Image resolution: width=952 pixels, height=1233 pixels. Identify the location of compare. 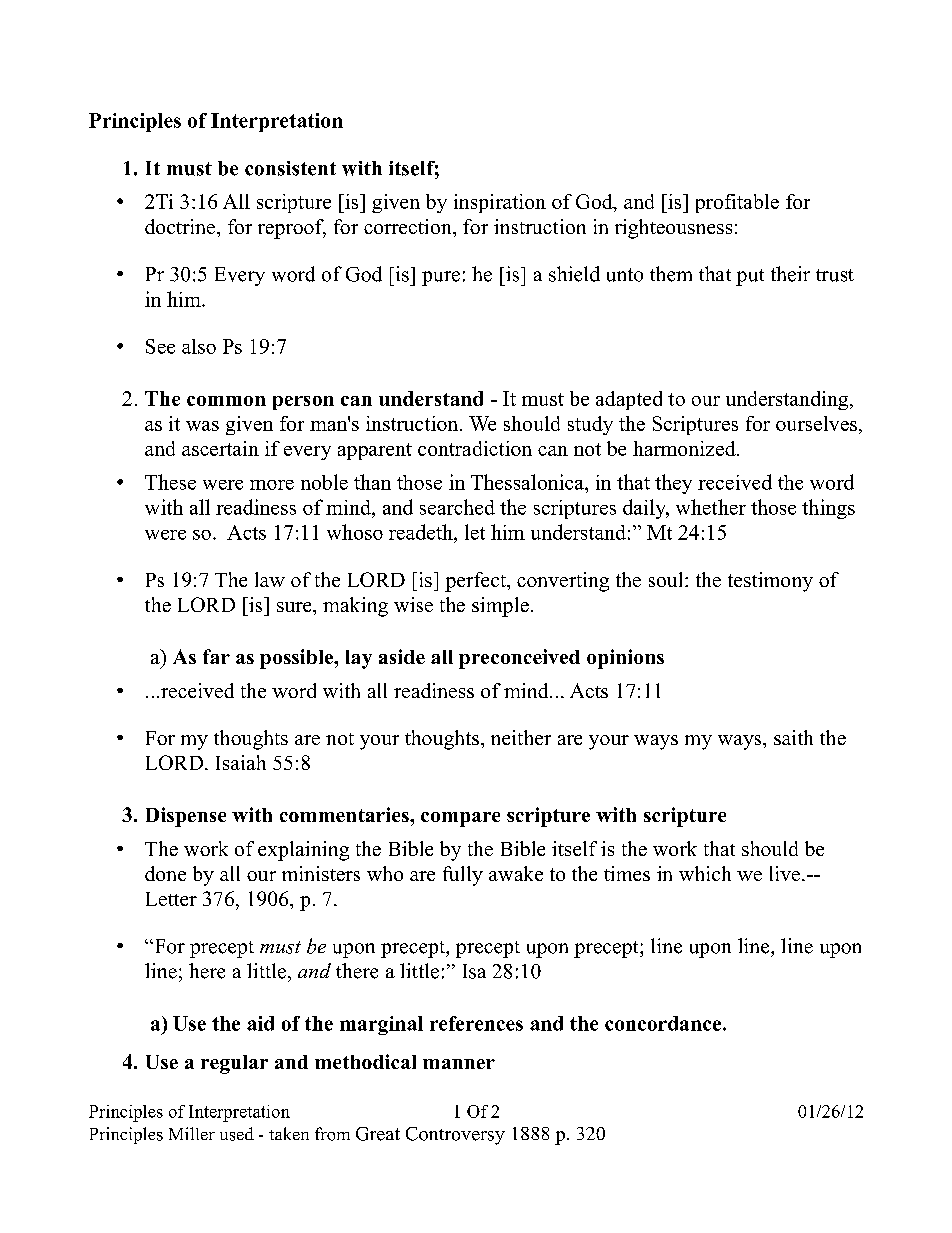
(460, 819).
